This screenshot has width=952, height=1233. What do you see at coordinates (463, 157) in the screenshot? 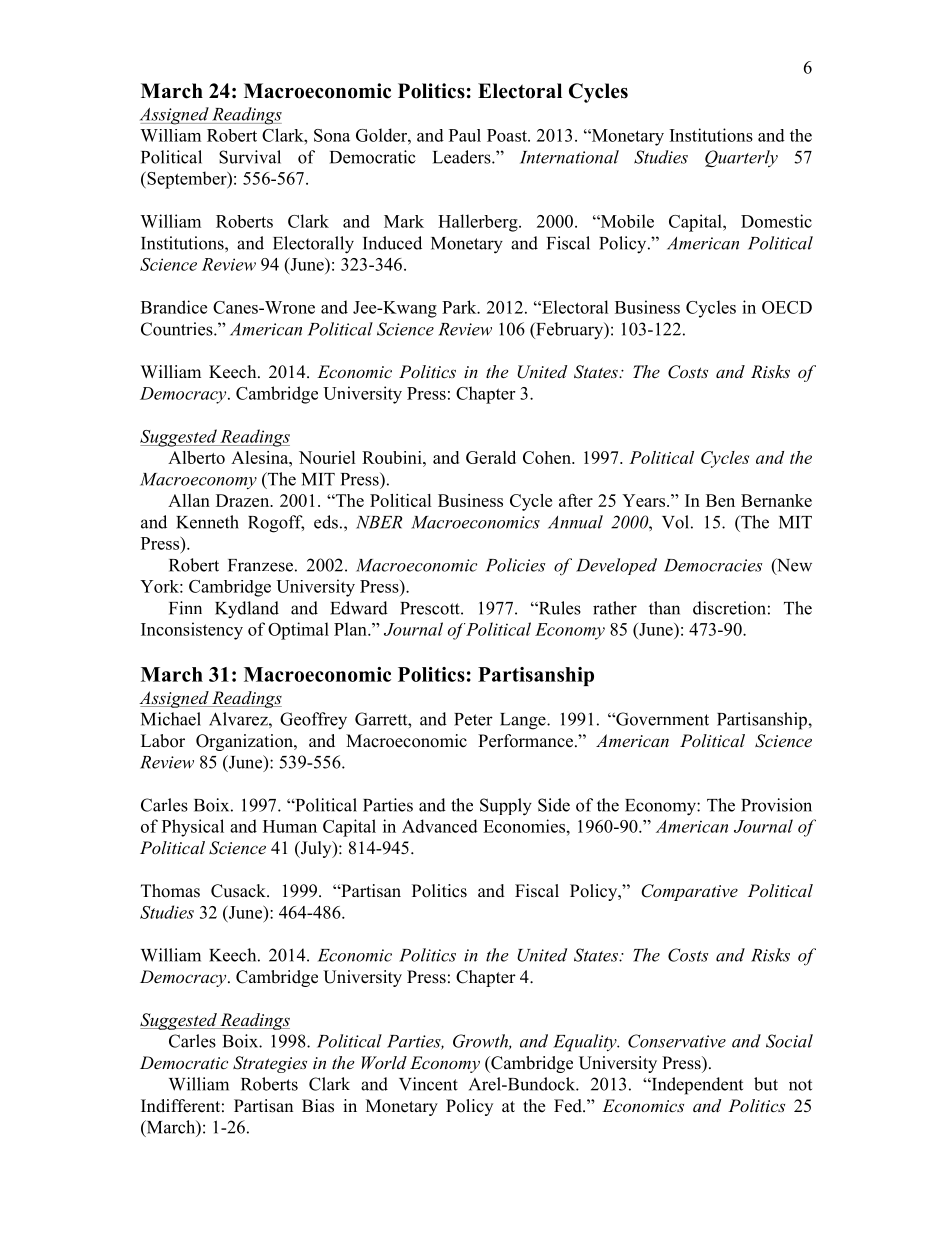
I see `Leaders` at bounding box center [463, 157].
